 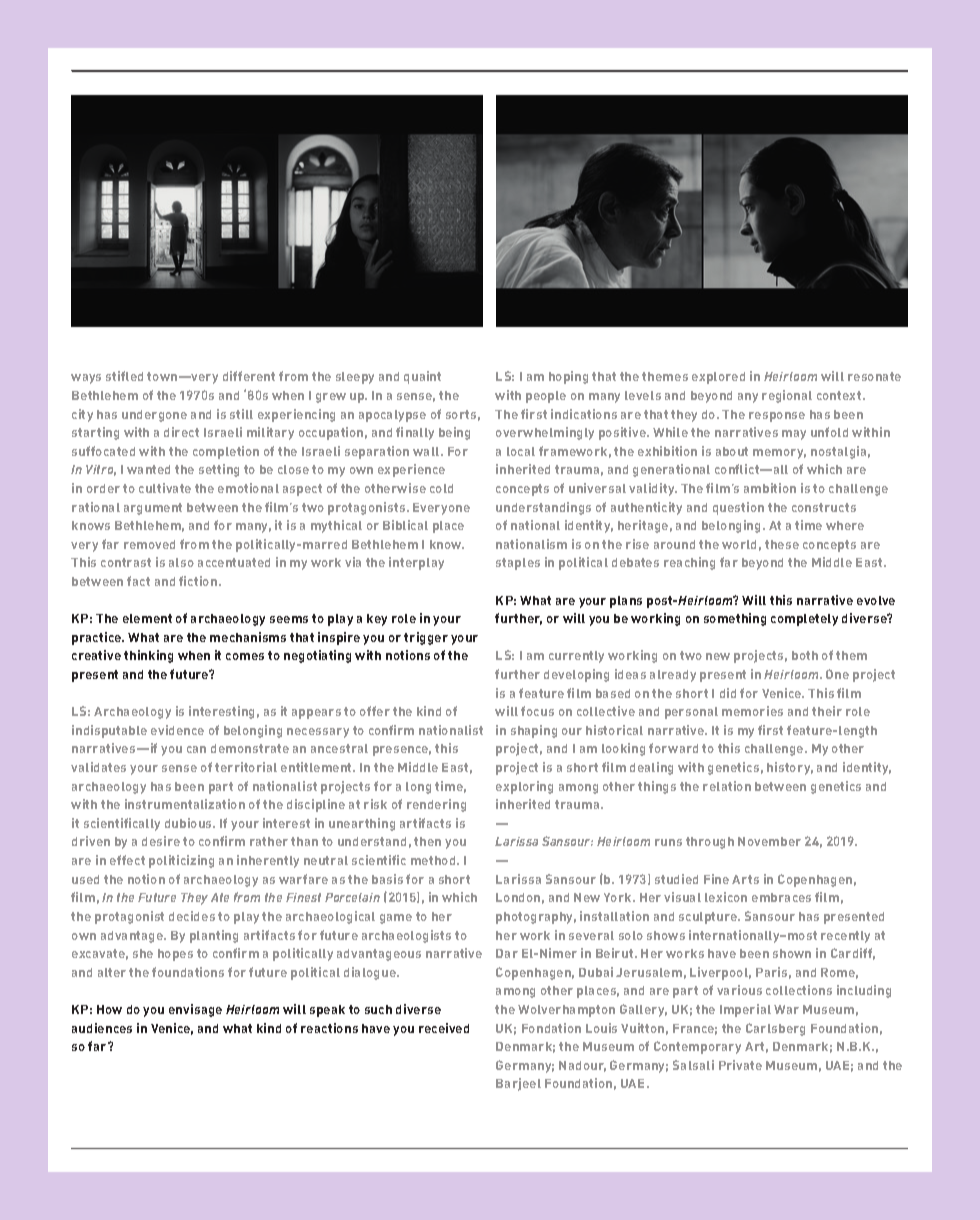 What do you see at coordinates (195, 1010) in the image?
I see `envisage` at bounding box center [195, 1010].
